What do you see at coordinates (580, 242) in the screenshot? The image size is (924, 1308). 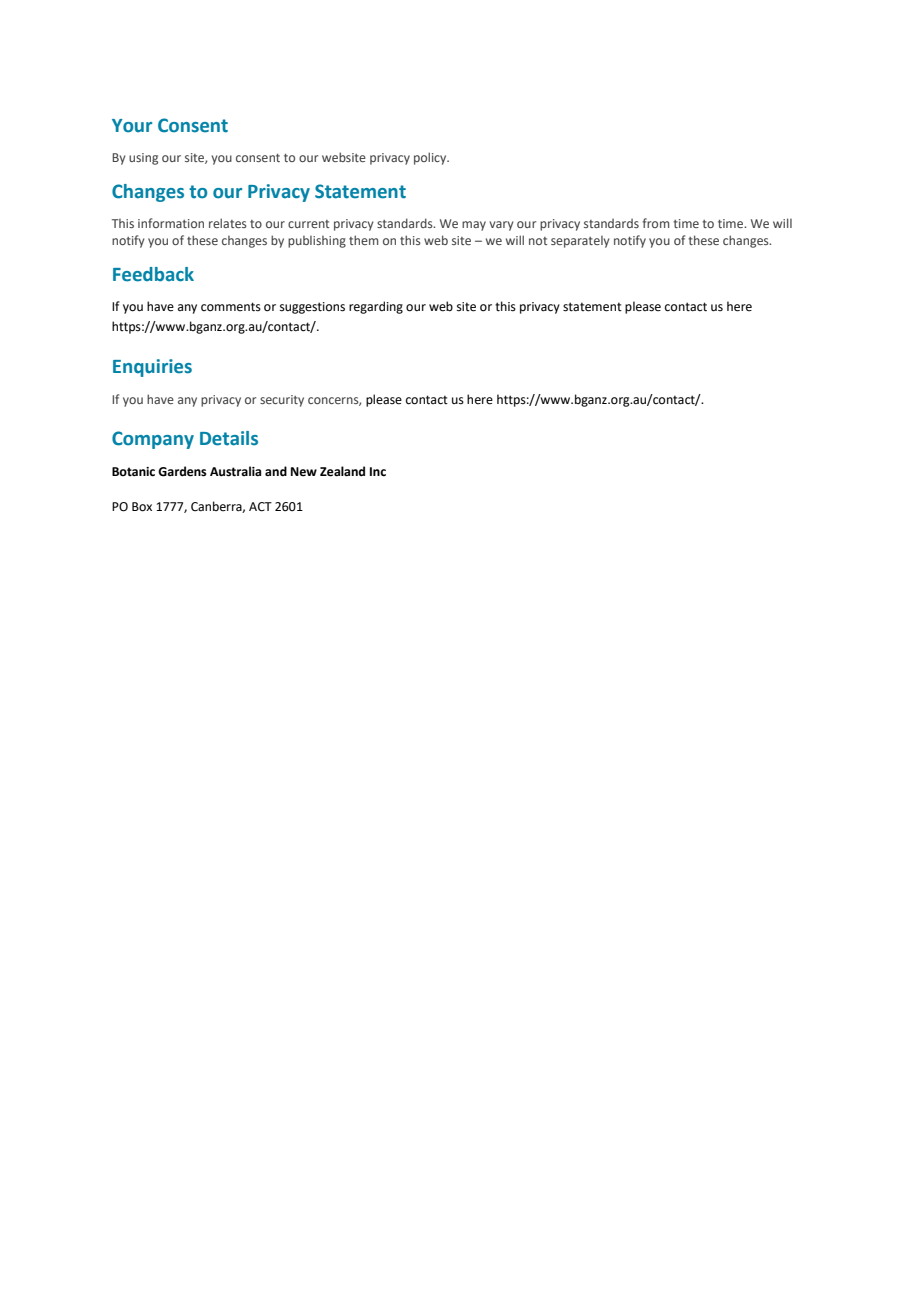 I see `separately` at bounding box center [580, 242].
